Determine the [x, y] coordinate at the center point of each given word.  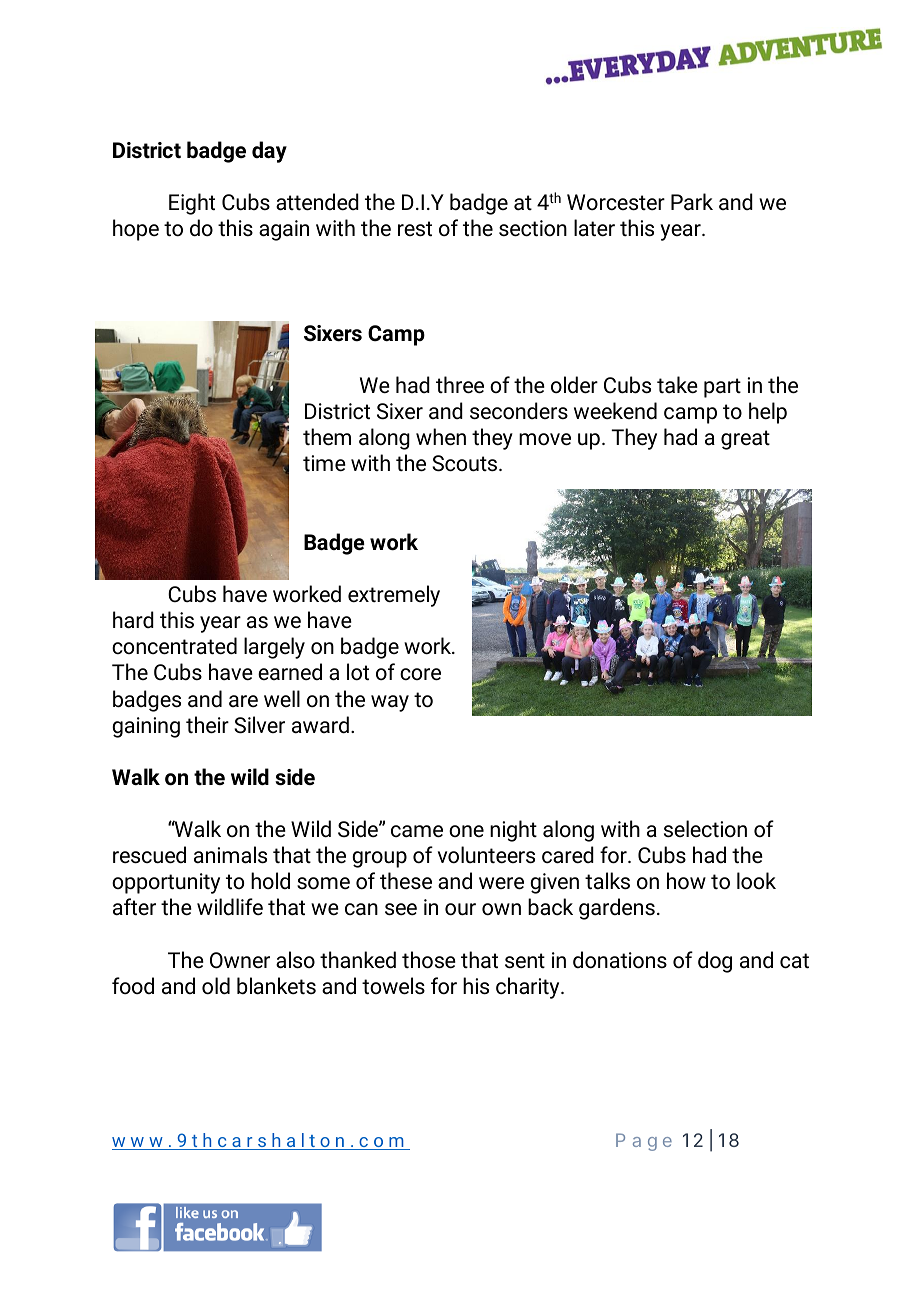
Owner [240, 960]
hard [133, 620]
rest [415, 229]
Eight [192, 204]
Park [692, 201]
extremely [394, 596]
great [745, 440]
